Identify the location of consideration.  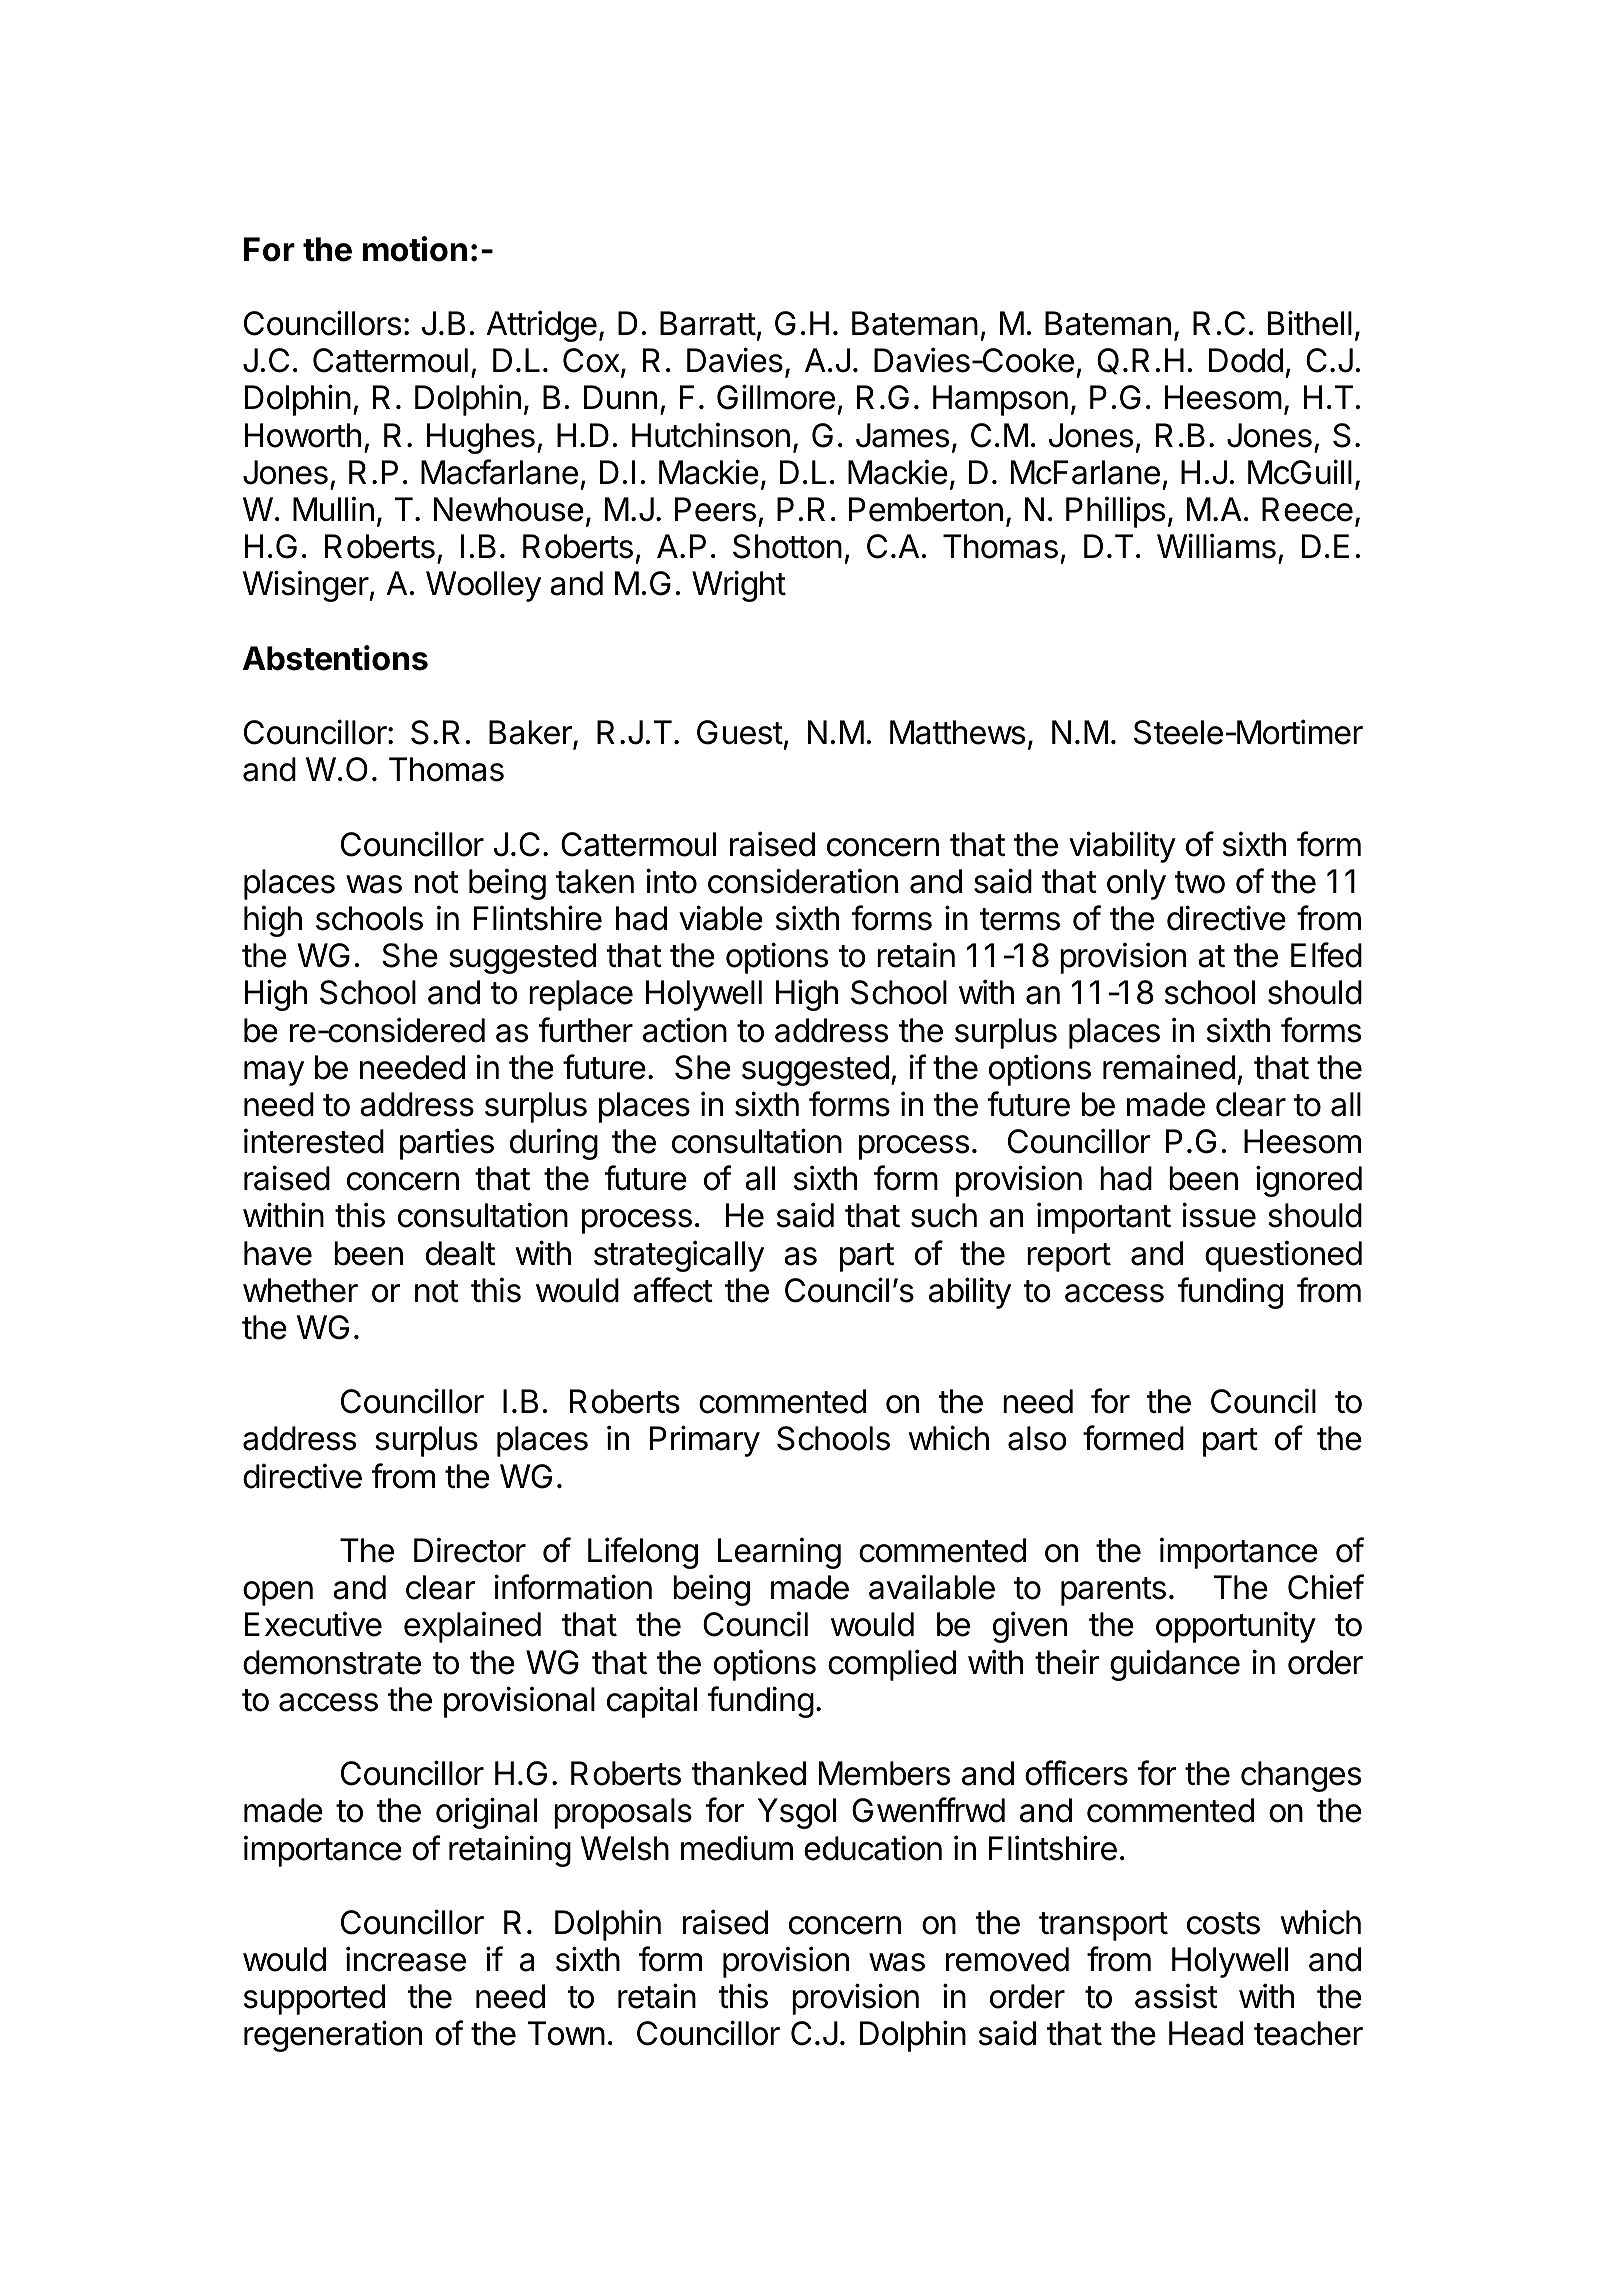
(803, 881).
